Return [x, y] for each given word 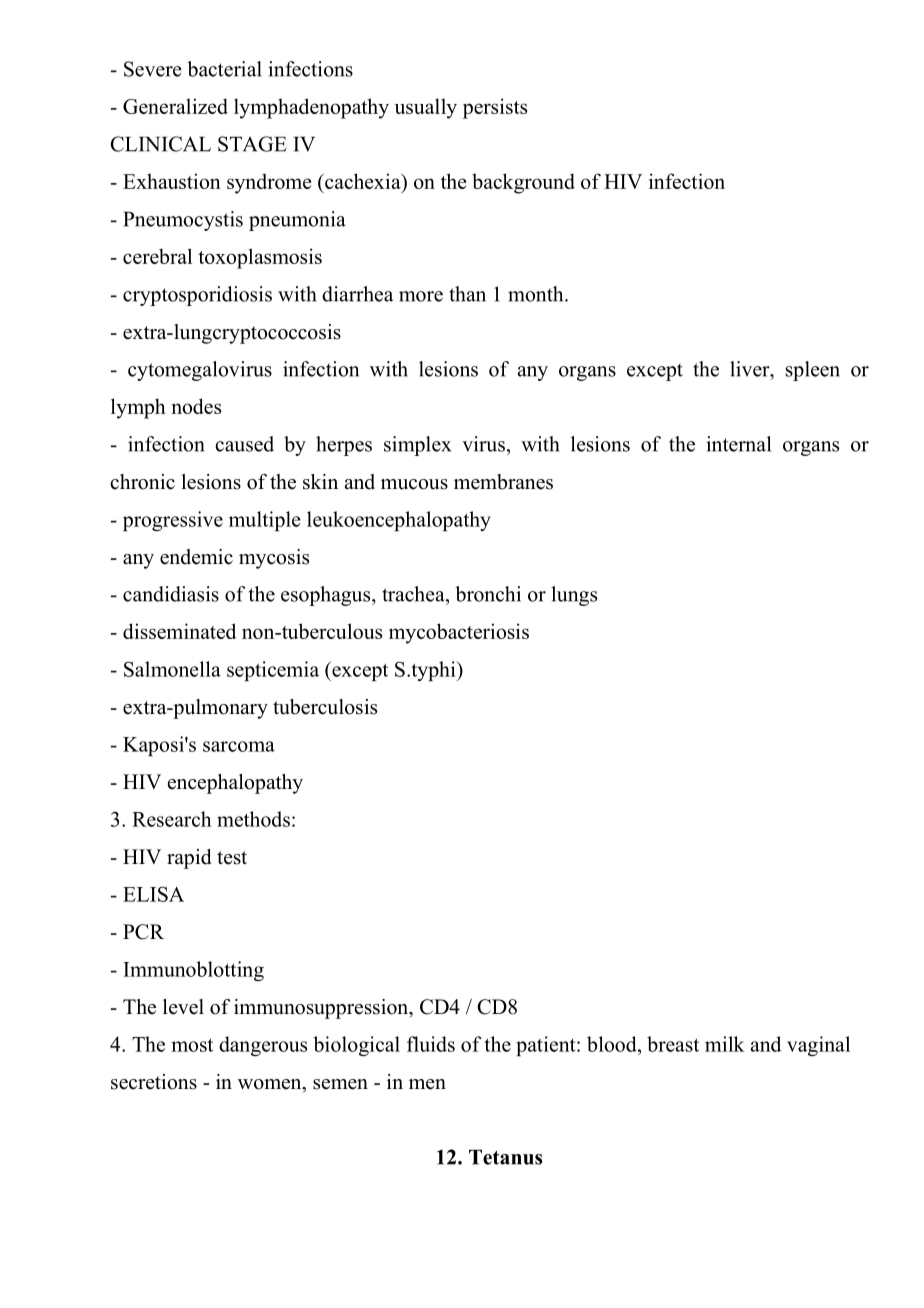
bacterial [224, 69]
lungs [574, 596]
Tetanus [505, 1157]
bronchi [488, 594]
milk [725, 1044]
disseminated [179, 631]
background [523, 183]
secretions [154, 1082]
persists [495, 108]
